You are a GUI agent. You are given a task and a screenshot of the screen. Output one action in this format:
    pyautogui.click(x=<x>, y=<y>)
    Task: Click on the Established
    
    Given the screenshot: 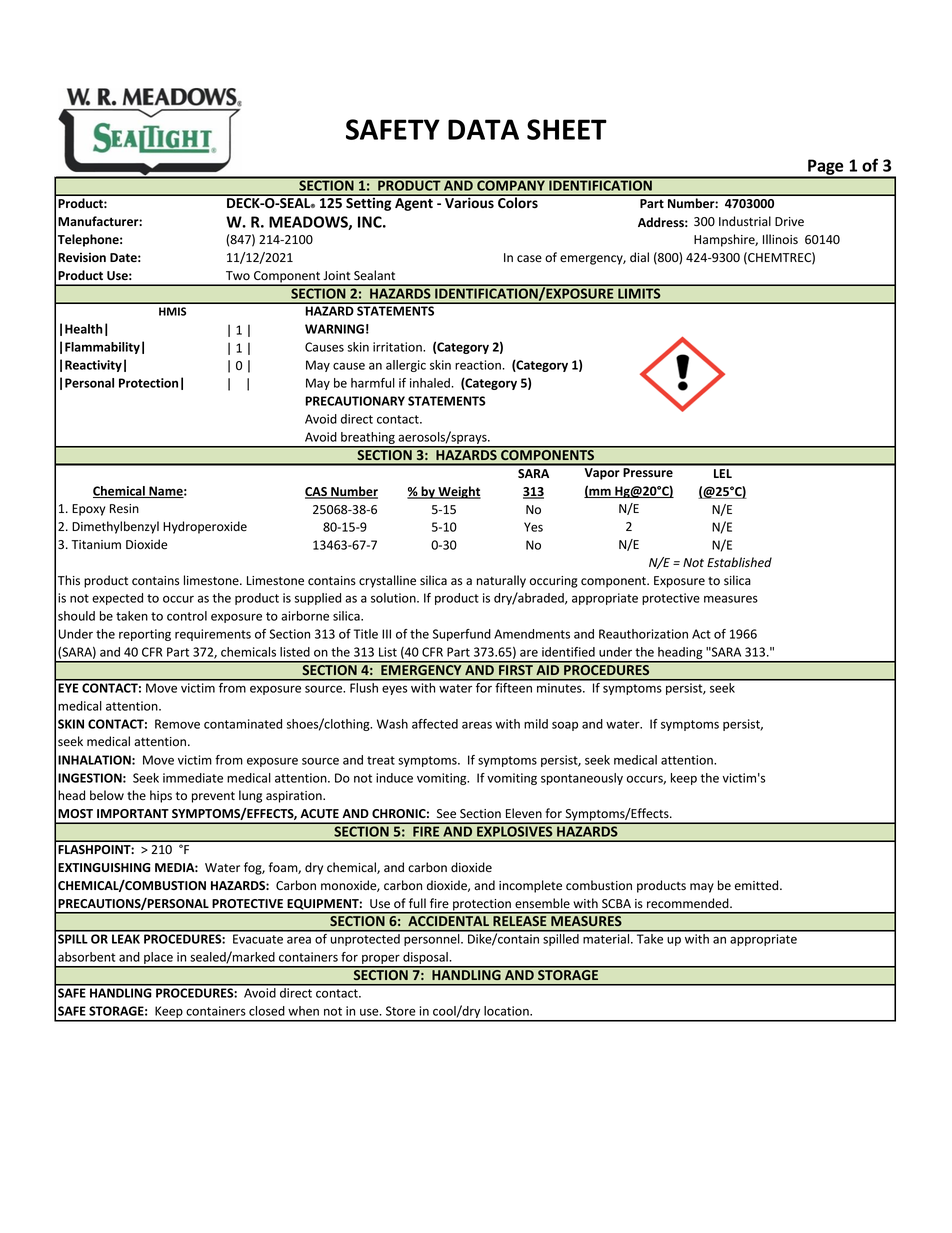 What is the action you would take?
    pyautogui.click(x=739, y=562)
